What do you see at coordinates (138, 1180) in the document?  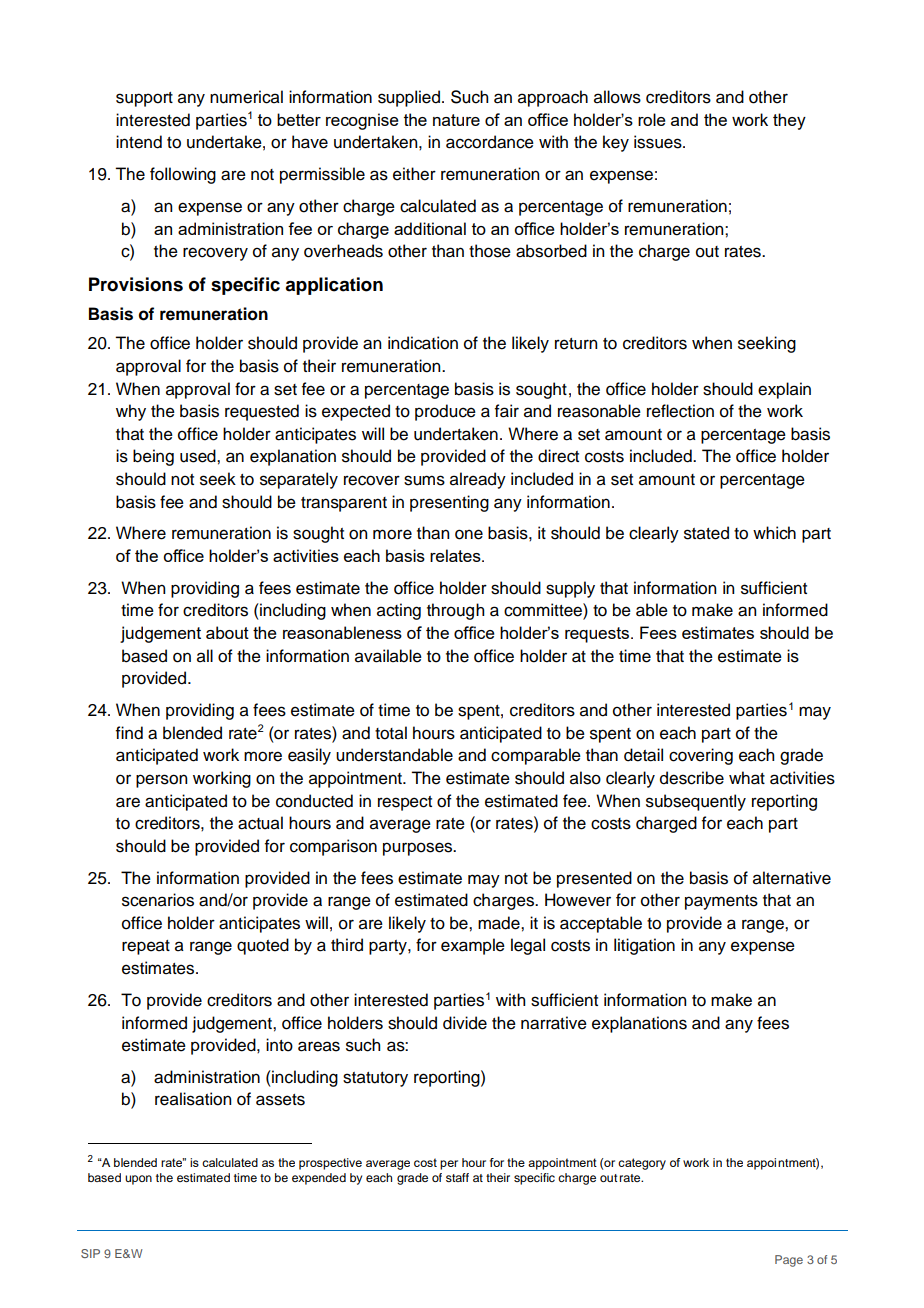 I see `upon` at bounding box center [138, 1180].
